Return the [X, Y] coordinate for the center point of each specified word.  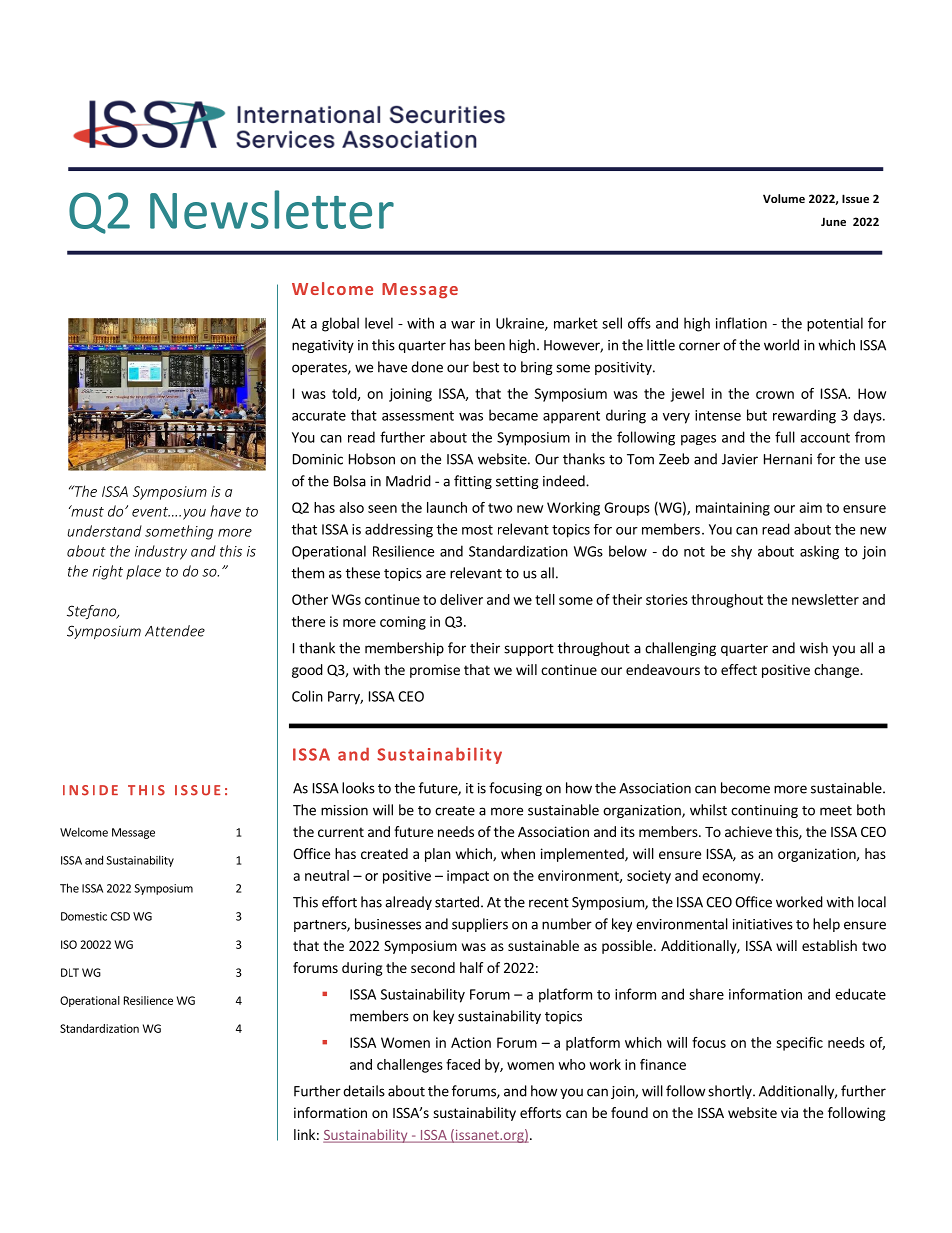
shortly [731, 1092]
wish [814, 648]
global [340, 324]
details [364, 1091]
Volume [784, 198]
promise [435, 671]
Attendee [175, 631]
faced [463, 1064]
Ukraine [521, 324]
